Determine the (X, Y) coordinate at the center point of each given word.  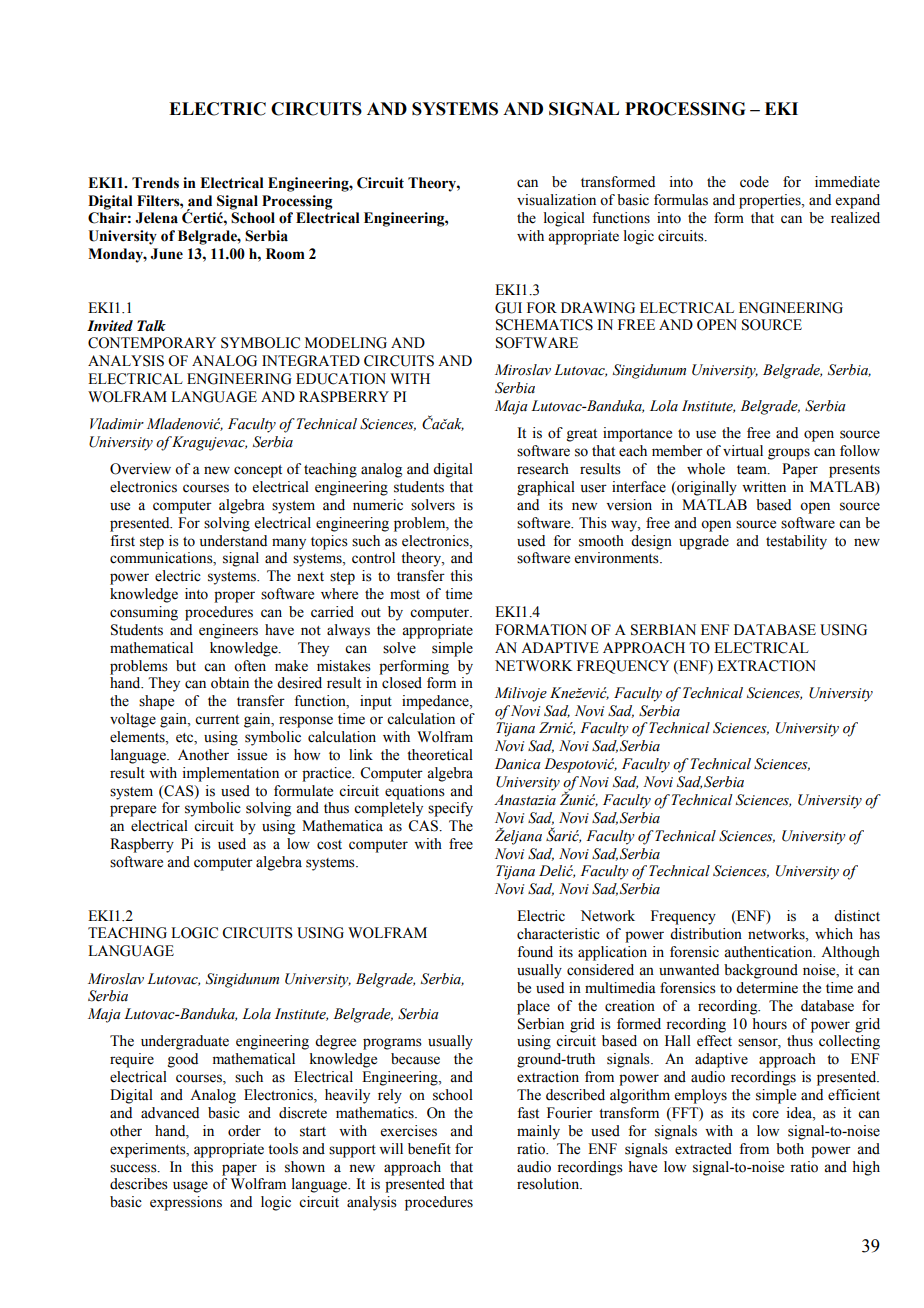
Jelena (157, 218)
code (754, 182)
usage (190, 1187)
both (790, 1149)
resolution (549, 1184)
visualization (556, 200)
